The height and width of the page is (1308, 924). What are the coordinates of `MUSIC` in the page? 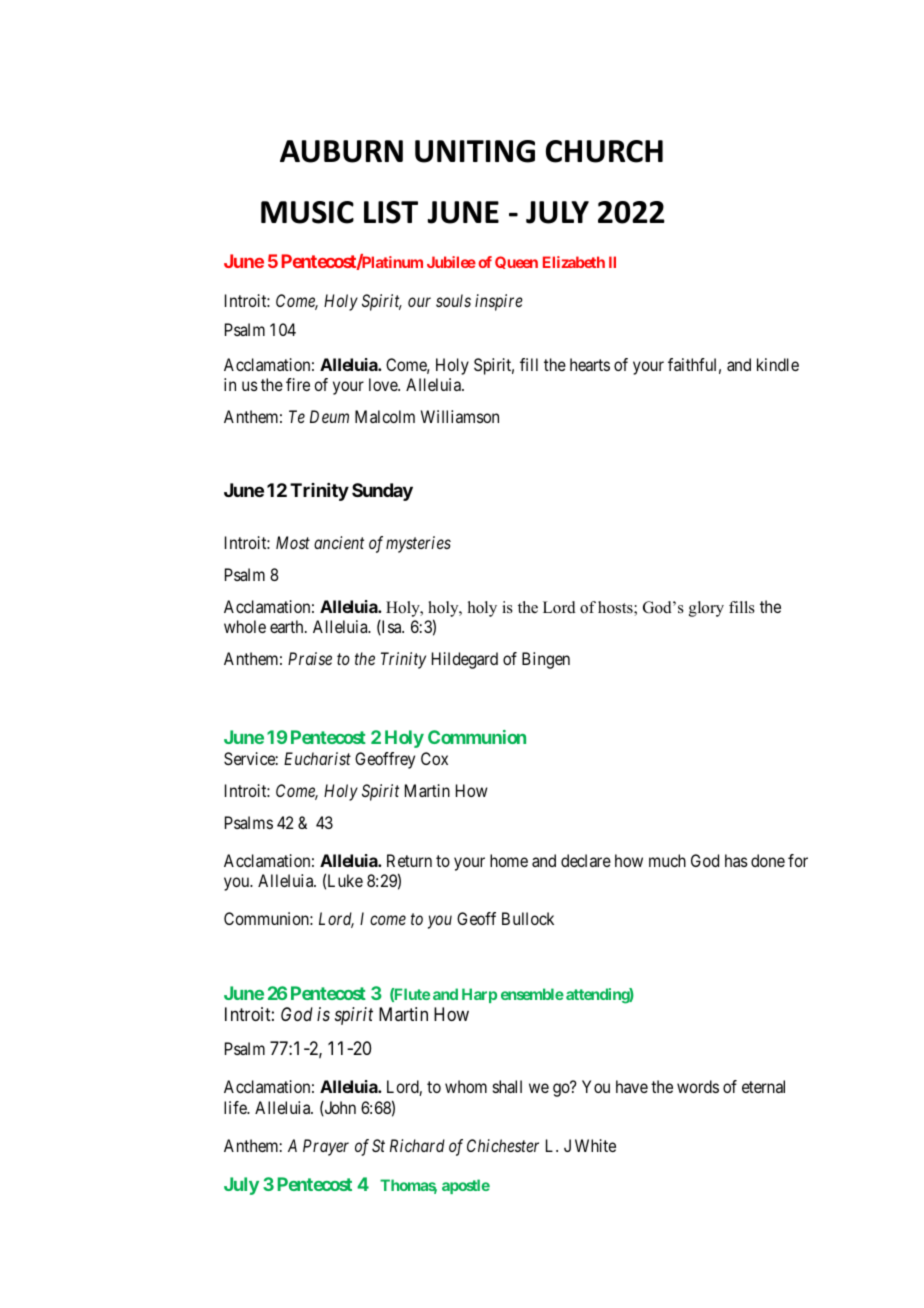 It's located at (307, 212).
